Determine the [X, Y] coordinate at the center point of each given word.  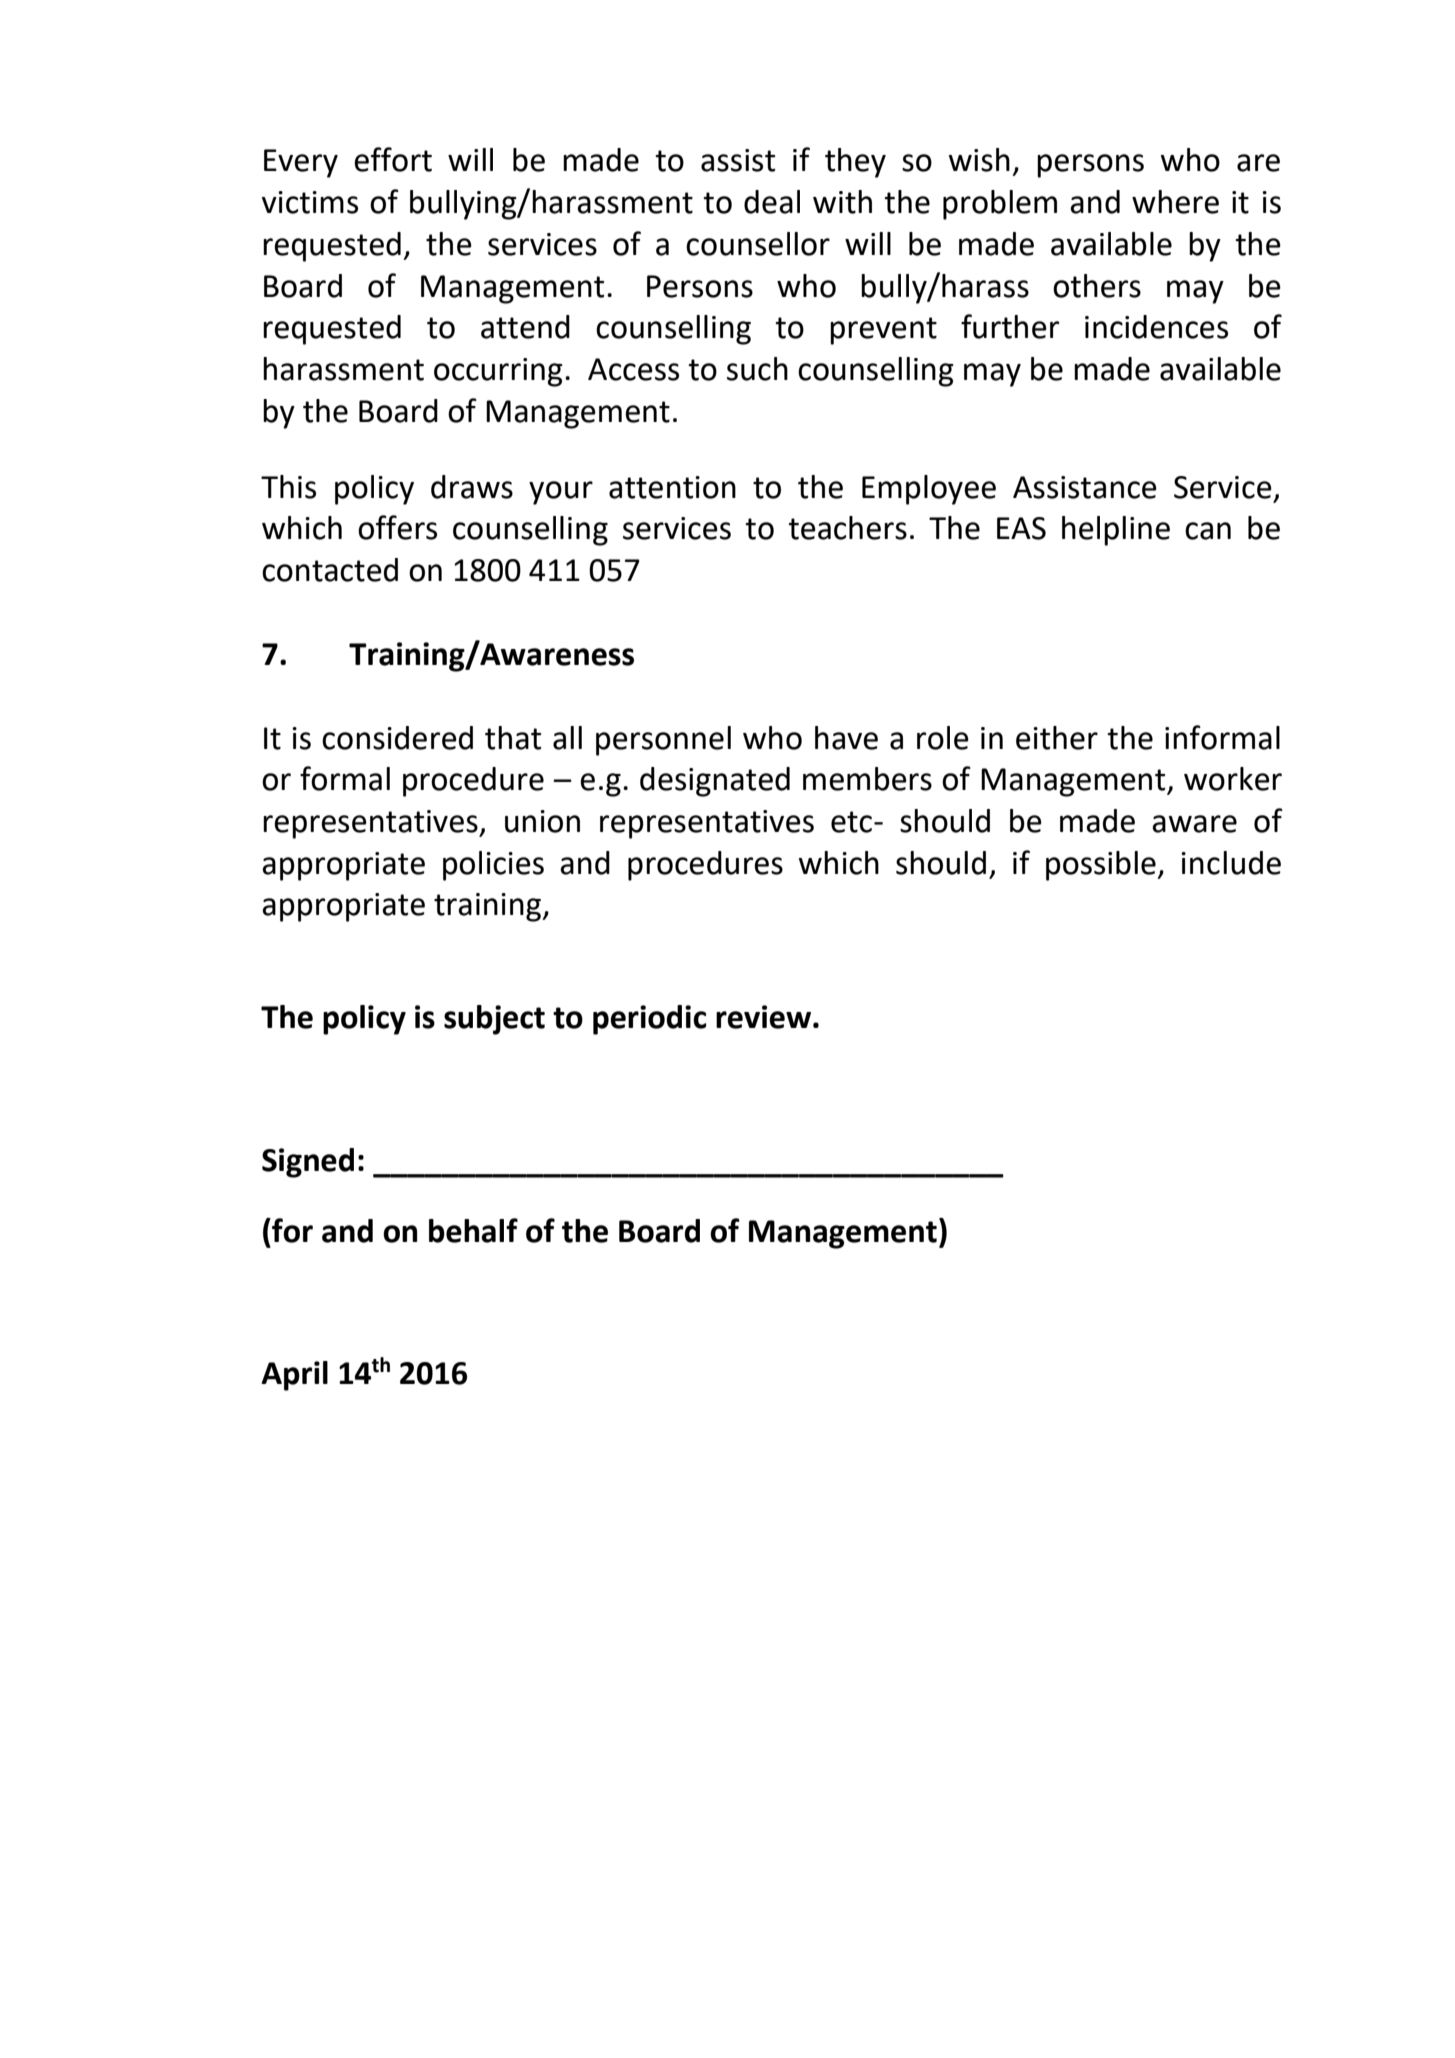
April [294, 1376]
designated [715, 782]
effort [393, 159]
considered [397, 738]
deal [772, 202]
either [1057, 738]
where [1175, 202]
